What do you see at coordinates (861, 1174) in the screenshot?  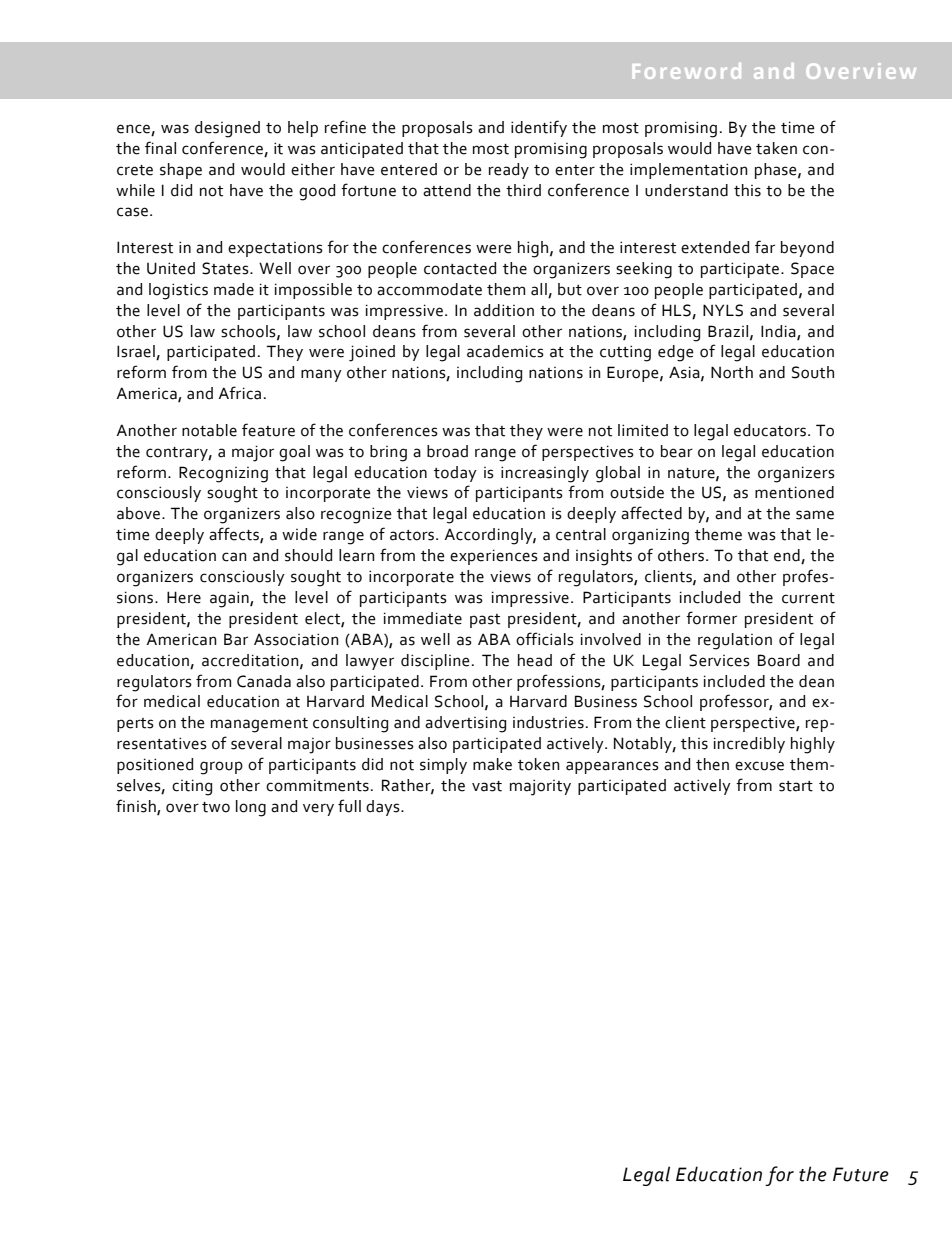 I see `Future` at bounding box center [861, 1174].
